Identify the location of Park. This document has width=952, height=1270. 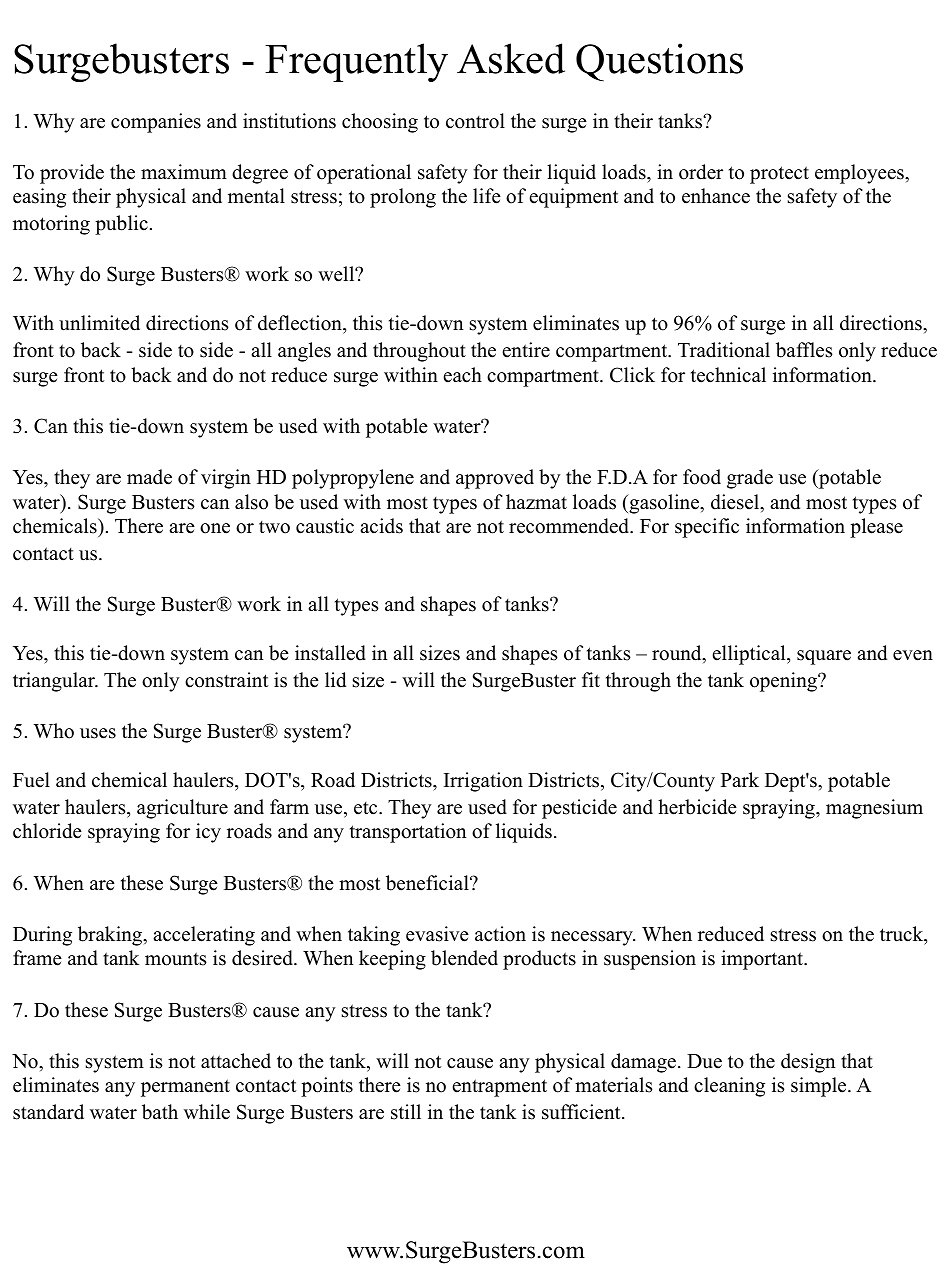
(740, 779).
